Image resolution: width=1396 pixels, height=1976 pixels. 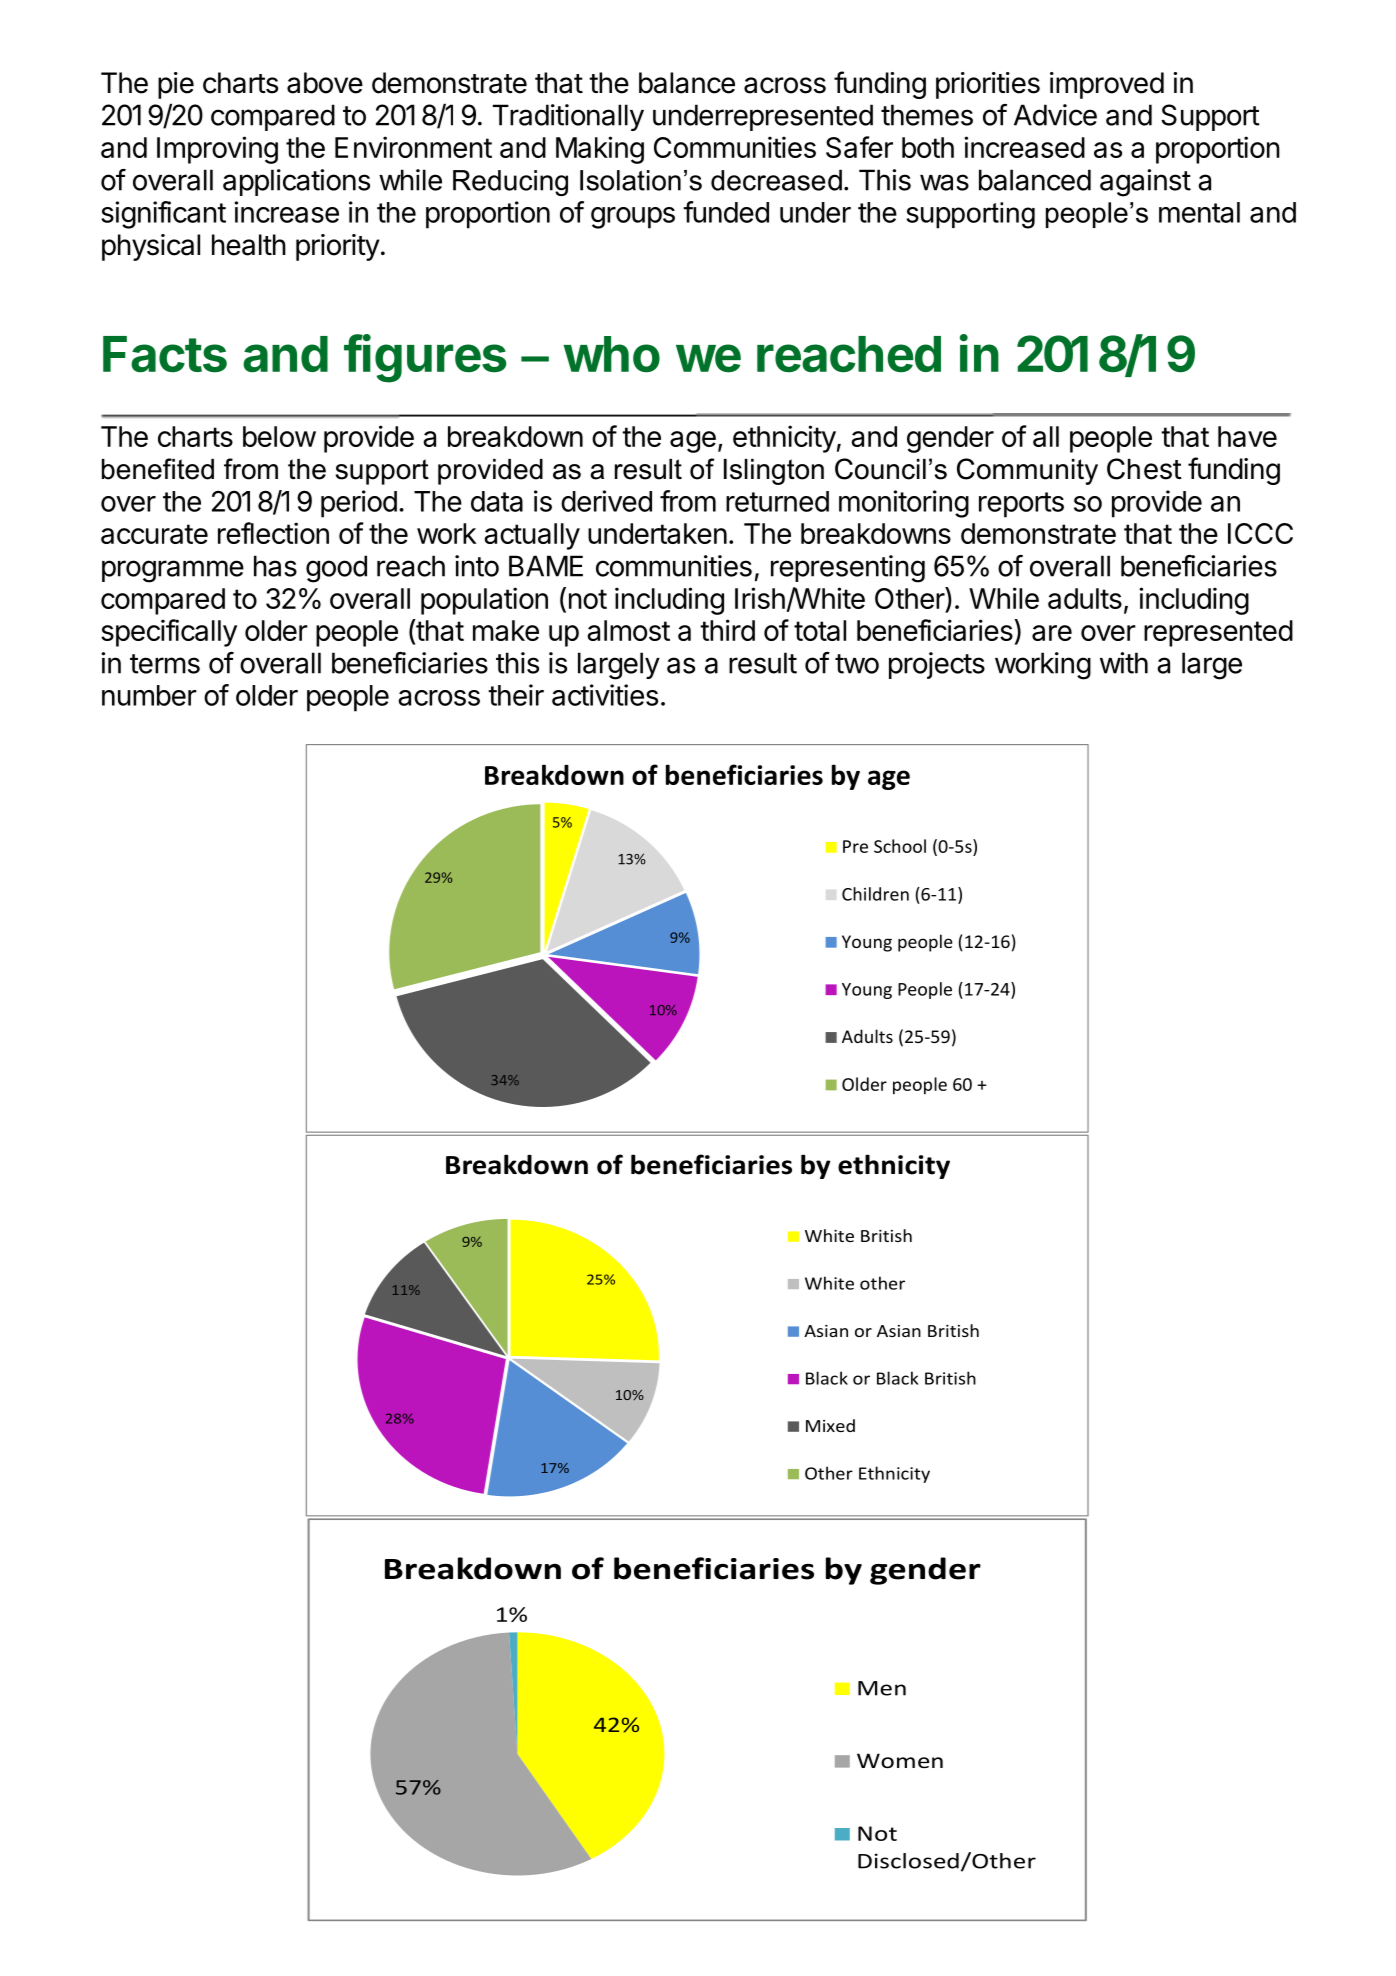 I want to click on Chest, so click(x=1144, y=469).
